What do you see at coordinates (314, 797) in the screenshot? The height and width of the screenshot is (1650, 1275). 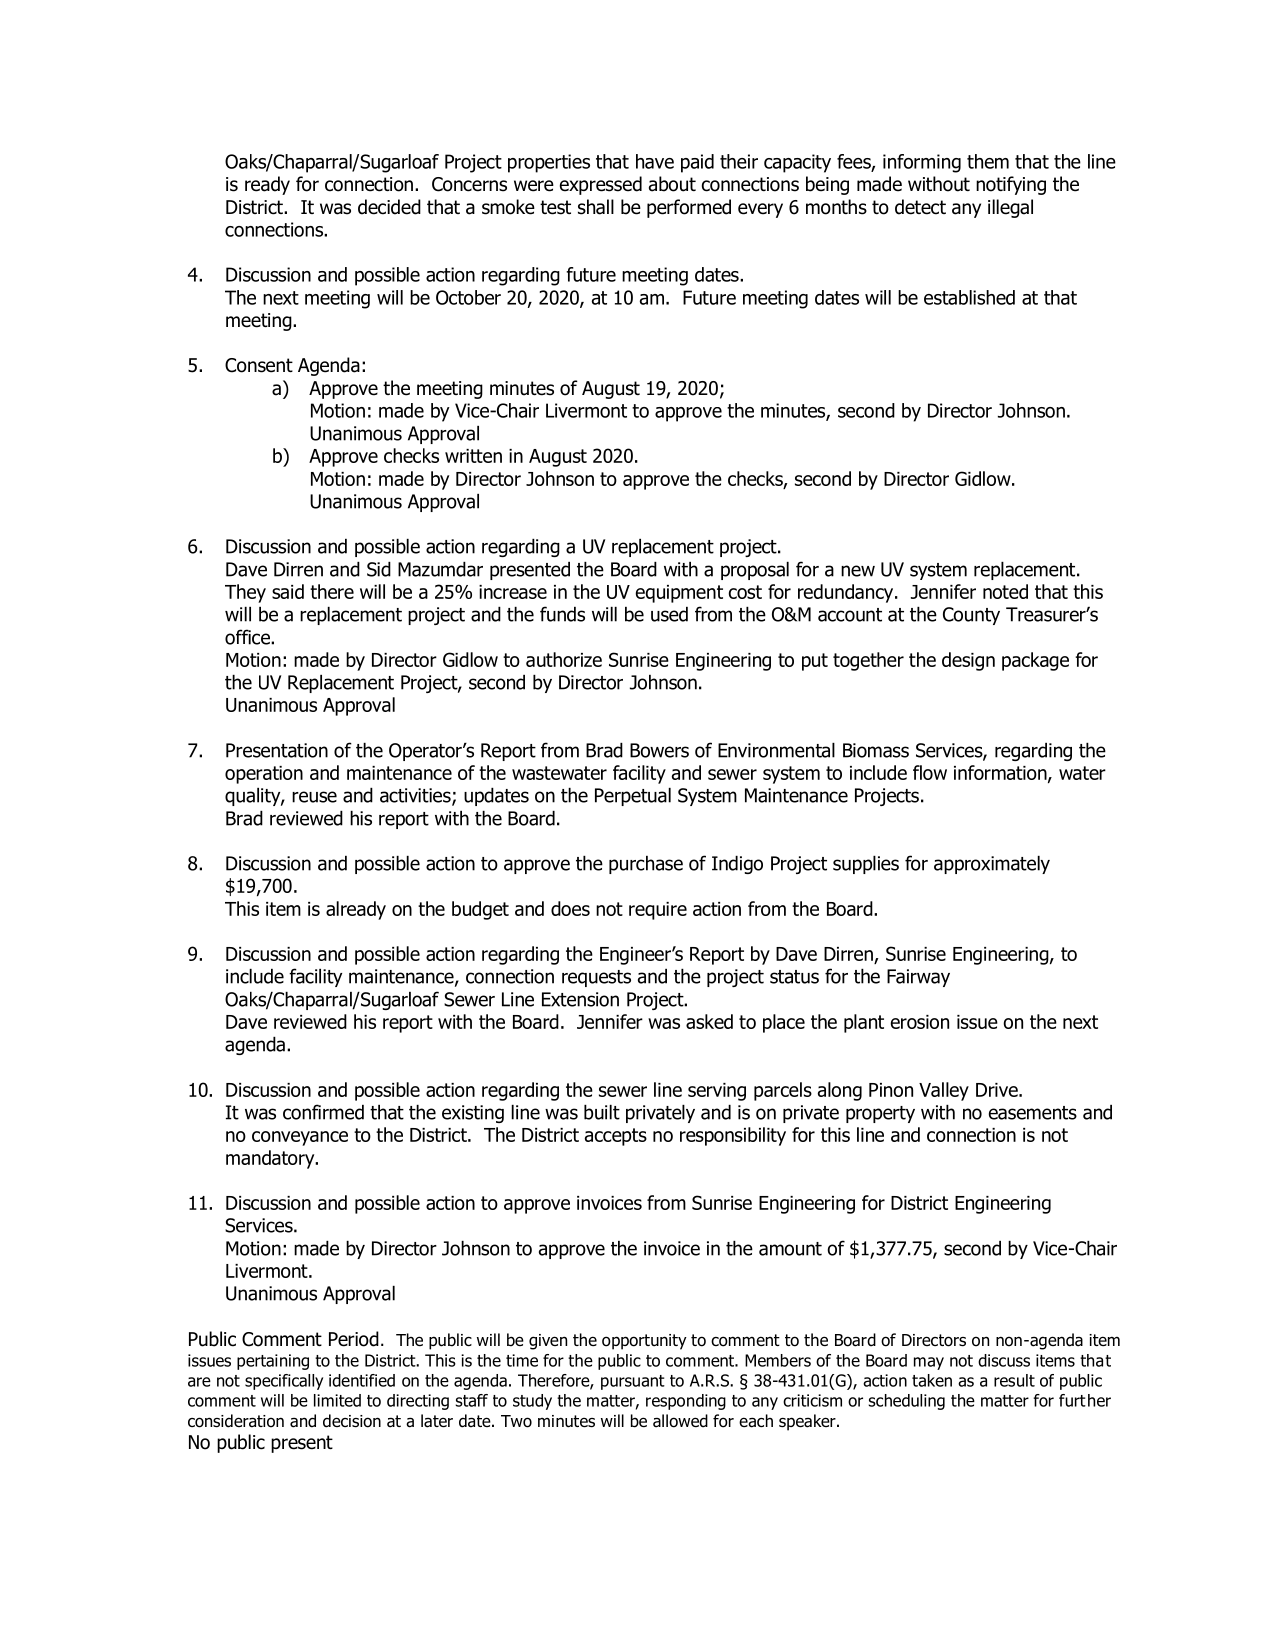 I see `reuse` at bounding box center [314, 797].
